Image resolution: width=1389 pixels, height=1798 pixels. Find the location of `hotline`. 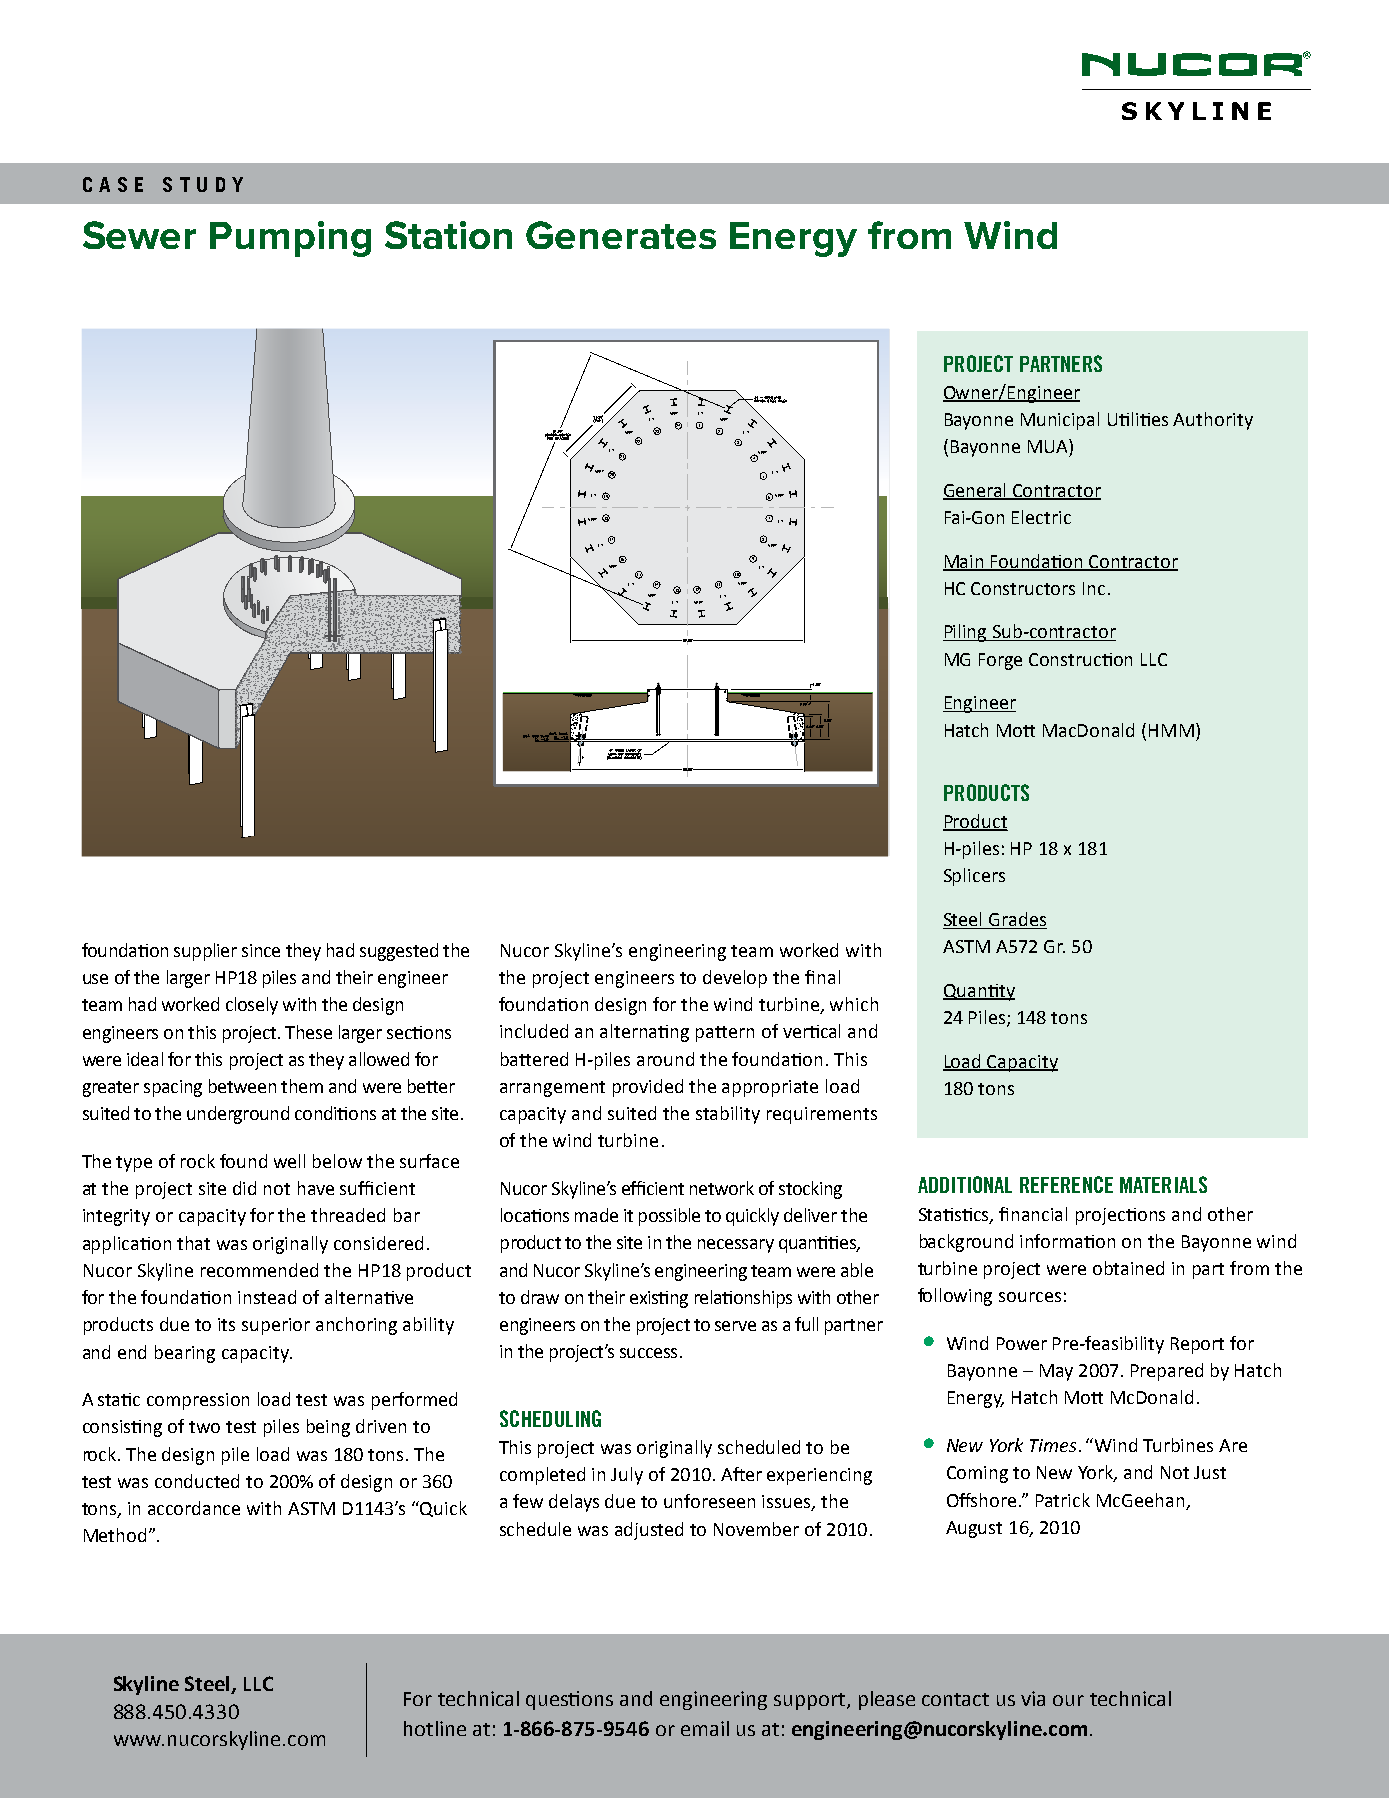

hotline is located at coordinates (435, 1728).
